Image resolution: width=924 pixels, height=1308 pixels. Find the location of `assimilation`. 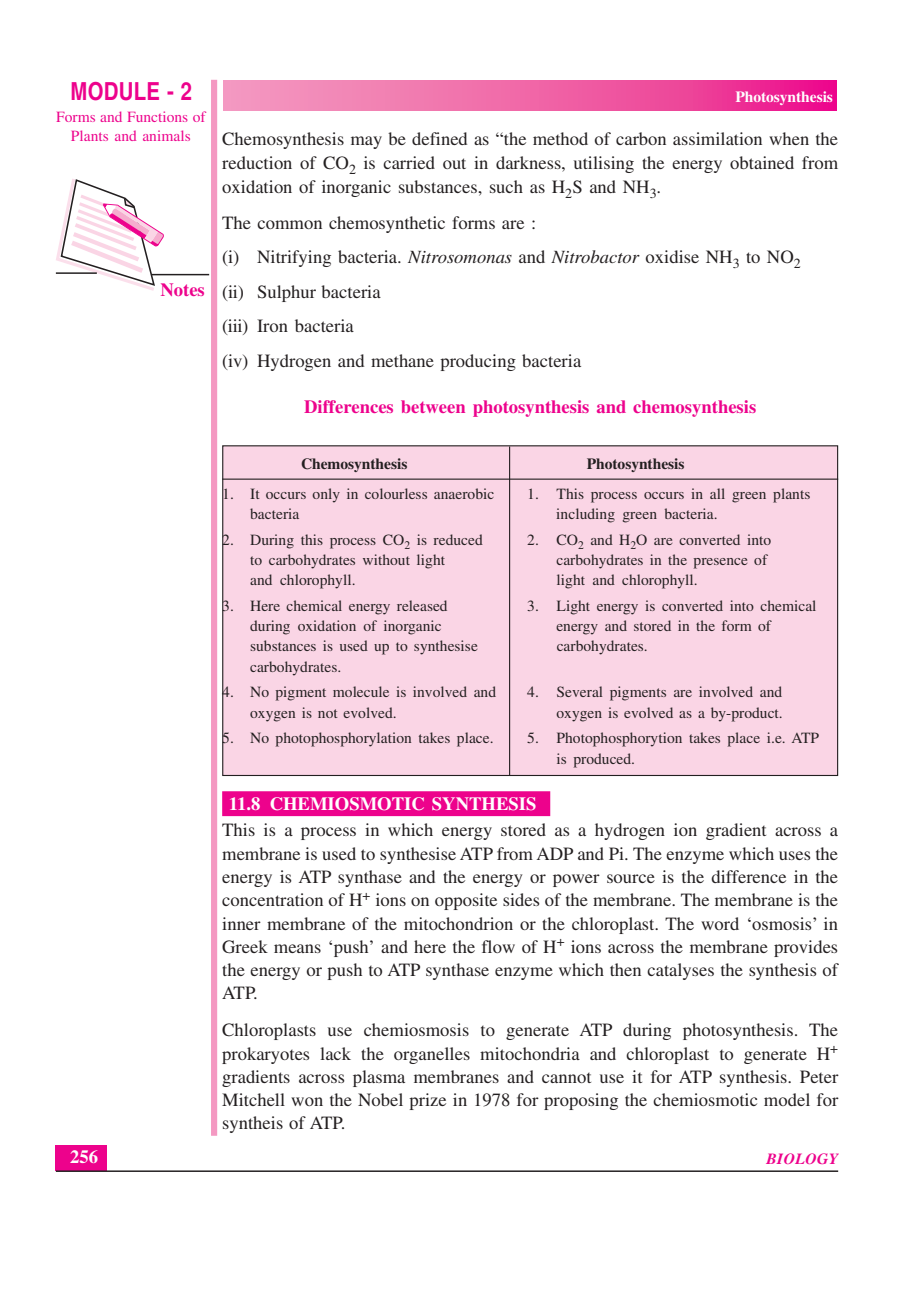

assimilation is located at coordinates (717, 138).
